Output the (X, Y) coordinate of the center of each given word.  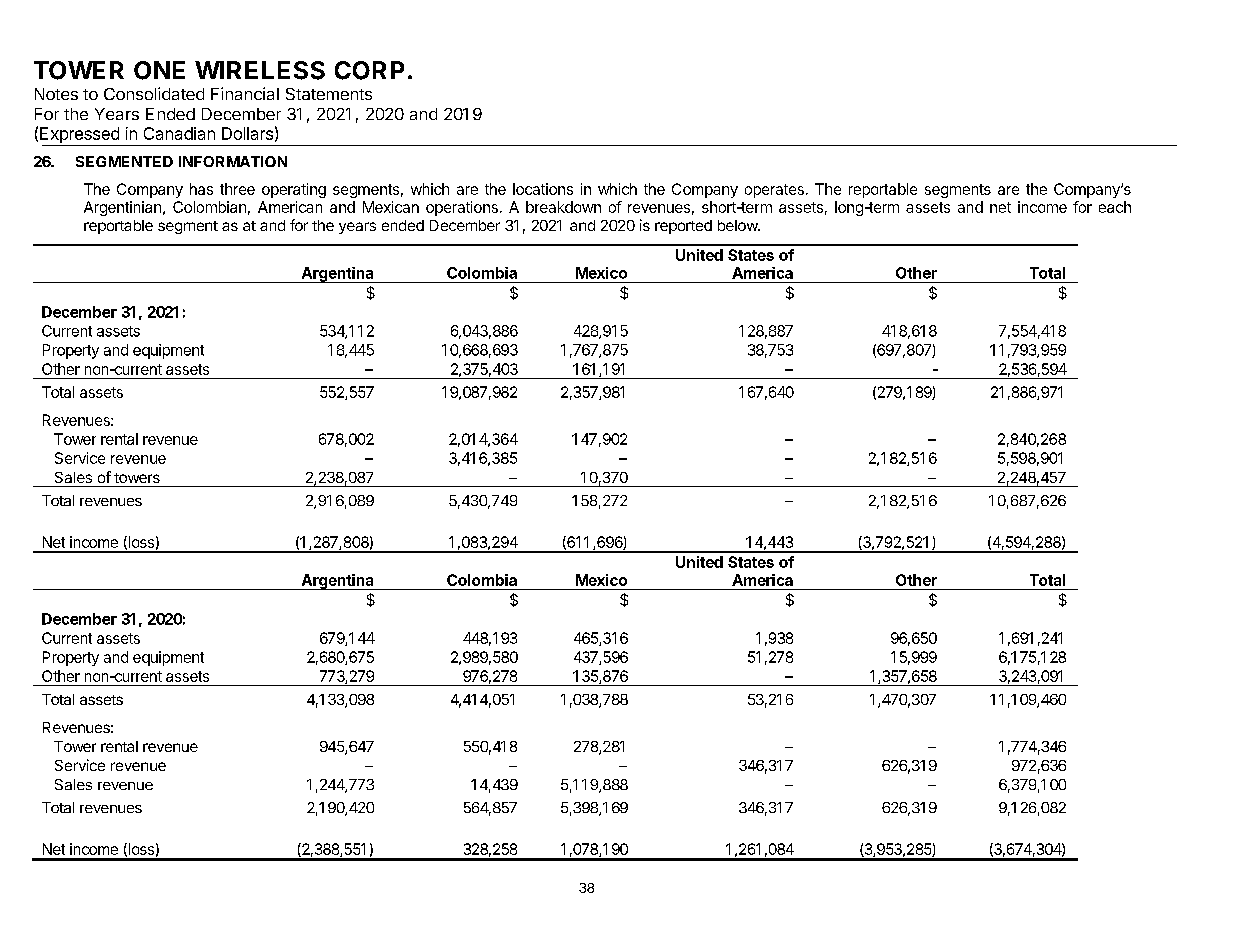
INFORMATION (233, 161)
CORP (369, 70)
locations (543, 189)
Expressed (80, 136)
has (201, 189)
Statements (329, 94)
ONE (159, 70)
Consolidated (154, 93)
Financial (245, 93)
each (1115, 207)
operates (774, 191)
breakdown (563, 207)
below (738, 225)
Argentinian (122, 208)
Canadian (179, 133)
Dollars (247, 133)
